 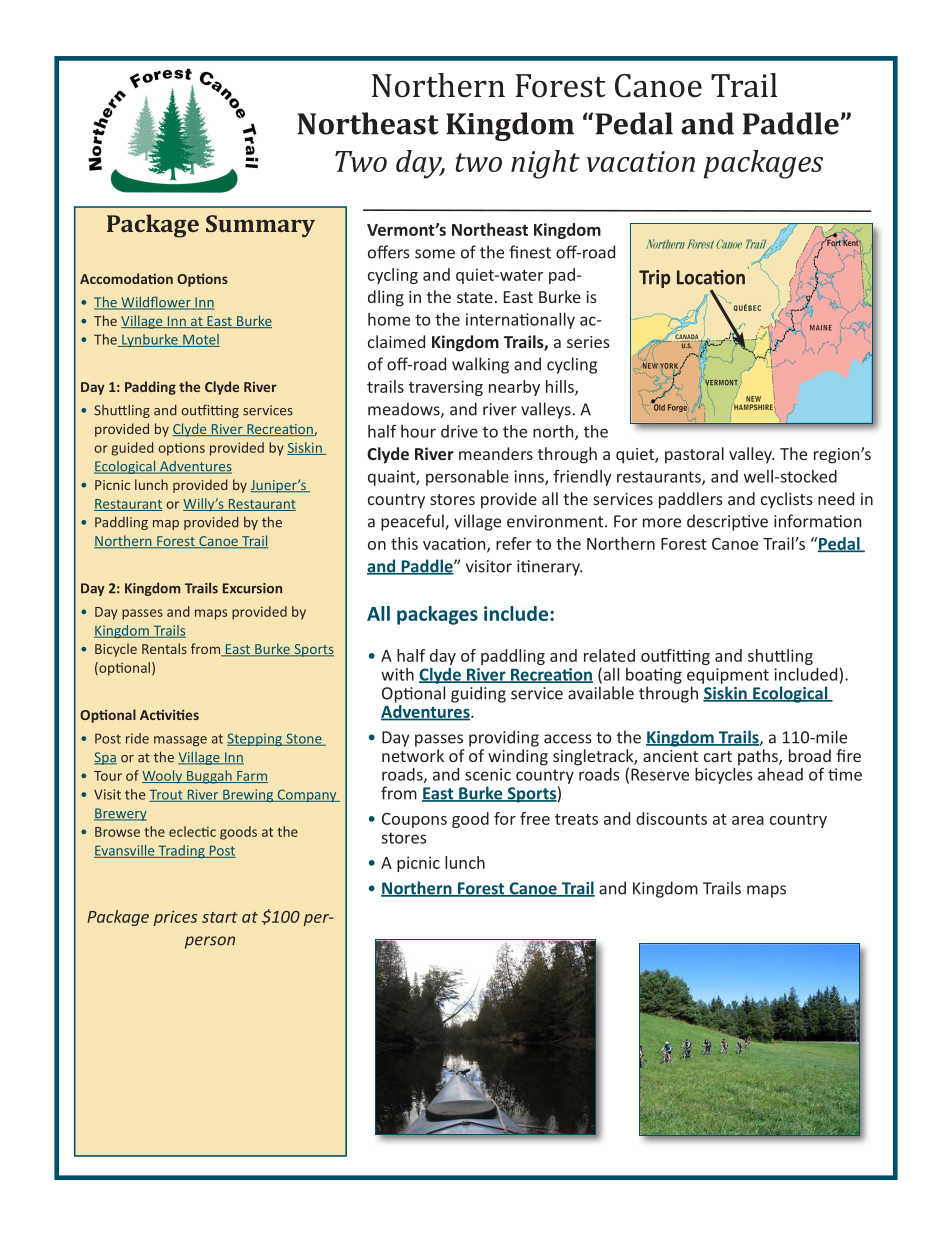 I want to click on night, so click(x=545, y=164).
